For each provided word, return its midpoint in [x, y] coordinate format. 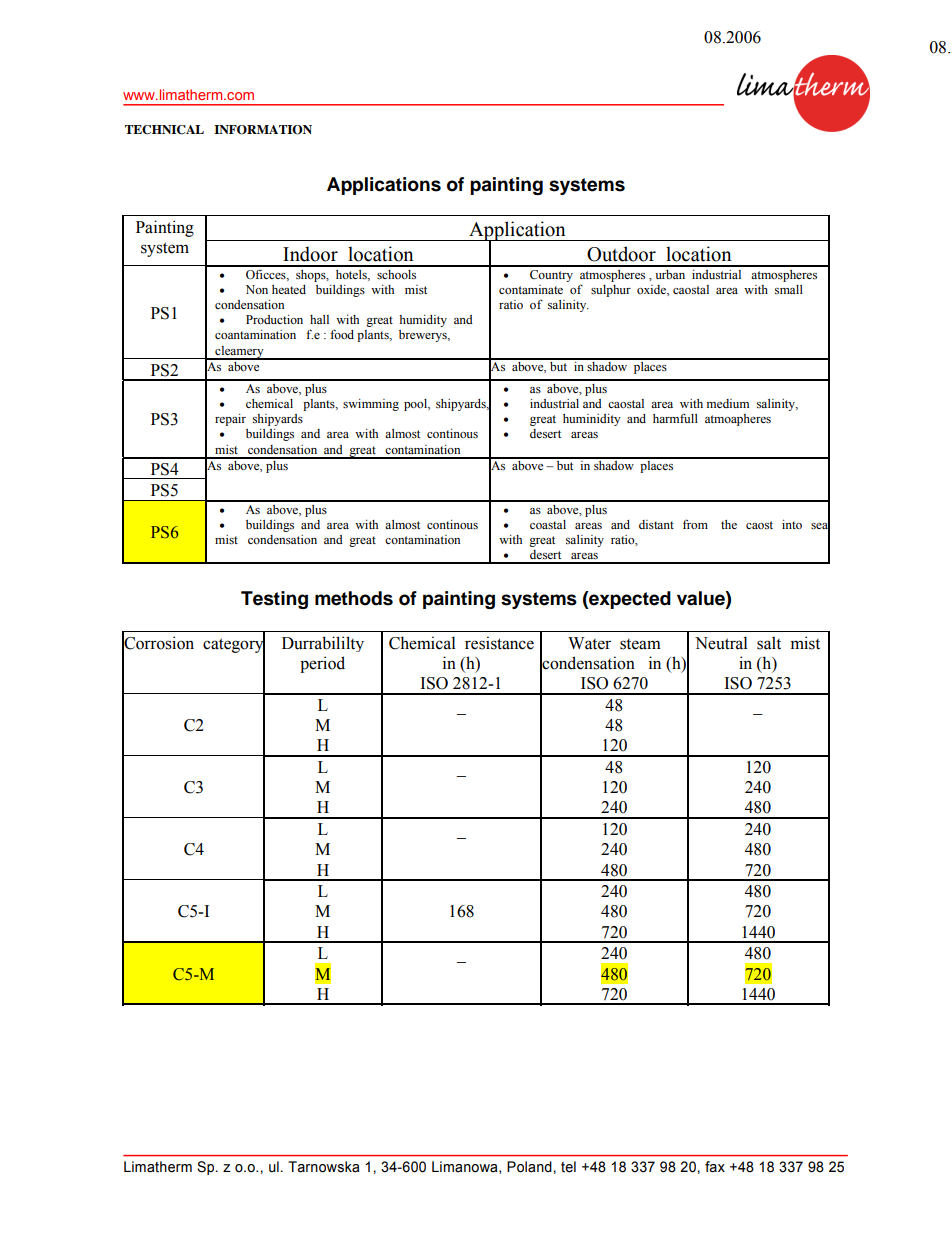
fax [715, 1167]
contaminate [531, 289]
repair [230, 420]
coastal [548, 525]
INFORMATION [263, 130]
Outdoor [621, 254]
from [695, 524]
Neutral [721, 643]
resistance [499, 643]
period [322, 664]
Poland [530, 1167]
